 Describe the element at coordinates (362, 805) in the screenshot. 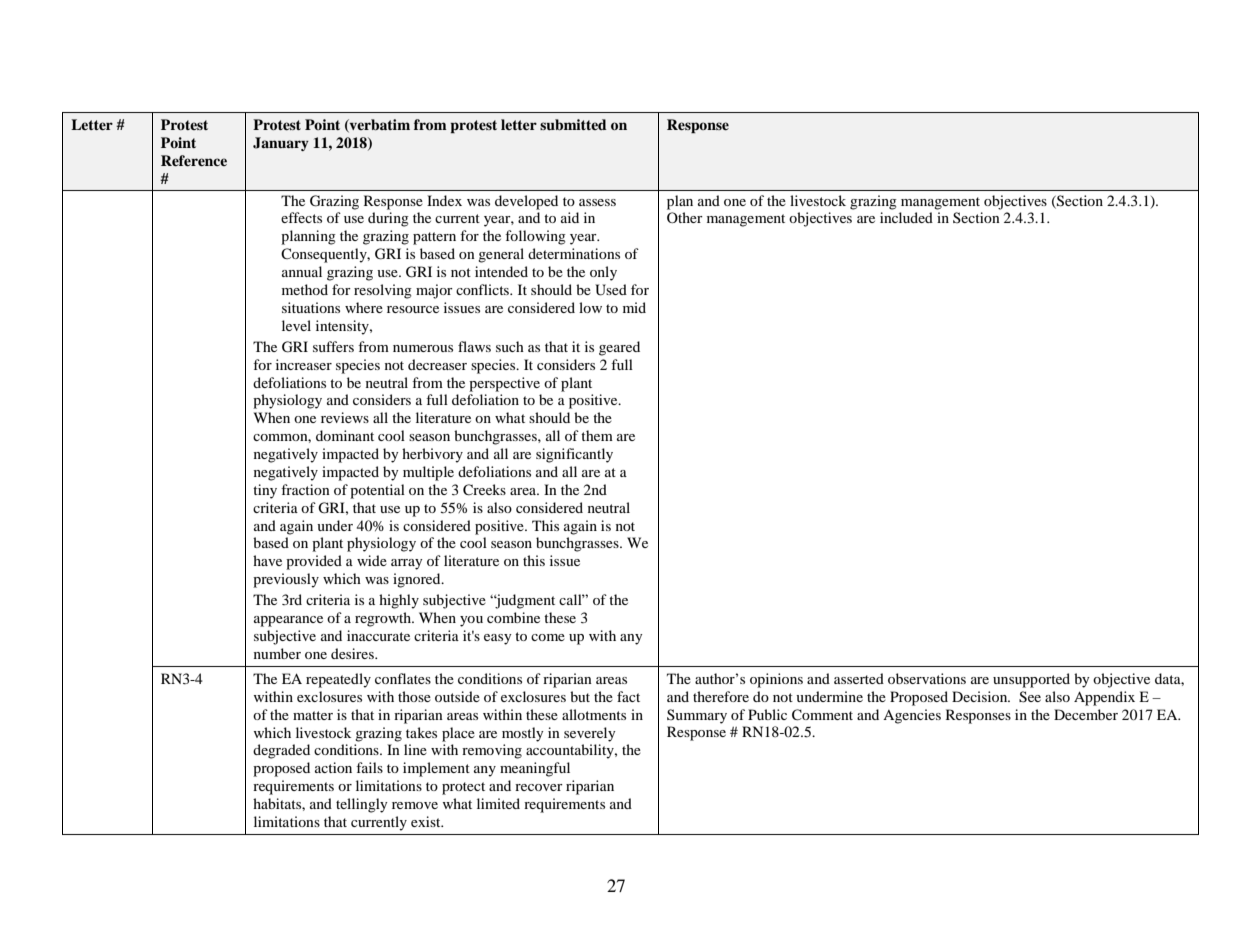

I see `tellingly` at that location.
